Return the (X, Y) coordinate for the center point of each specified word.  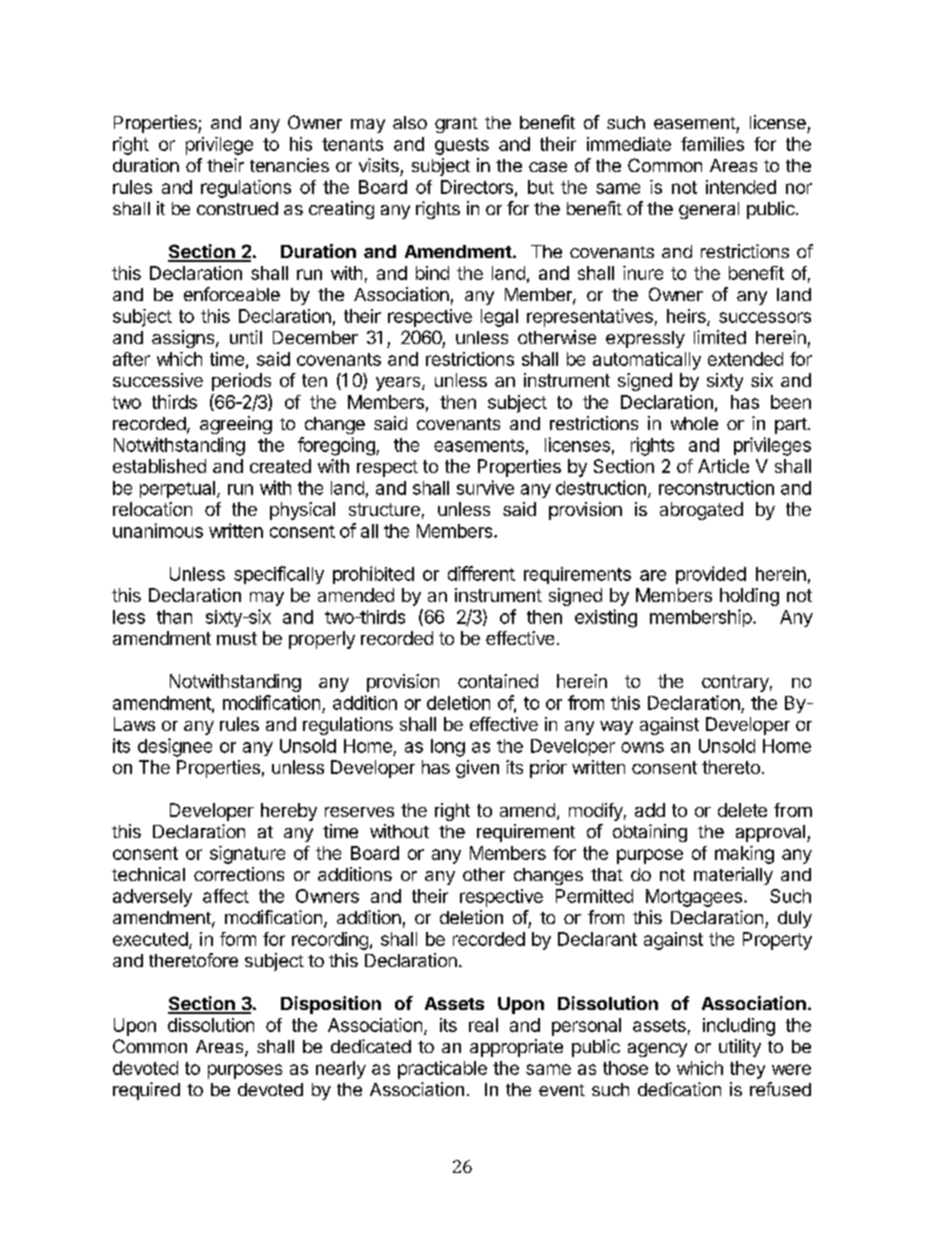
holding (749, 597)
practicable (442, 1070)
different (481, 573)
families (712, 144)
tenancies (289, 165)
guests (462, 146)
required (146, 1091)
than (174, 617)
